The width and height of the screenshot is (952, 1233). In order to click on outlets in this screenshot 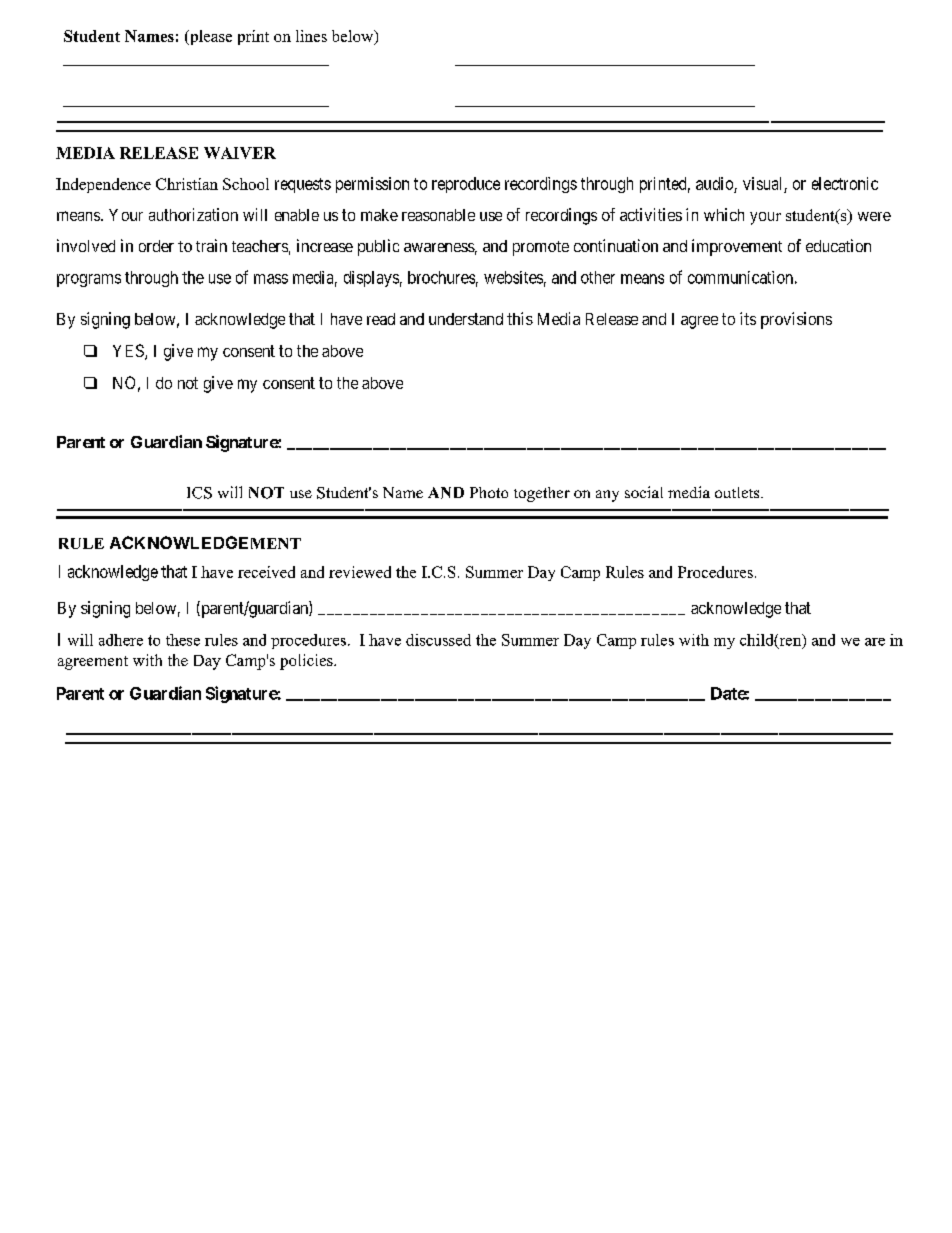, I will do `click(738, 492)`.
